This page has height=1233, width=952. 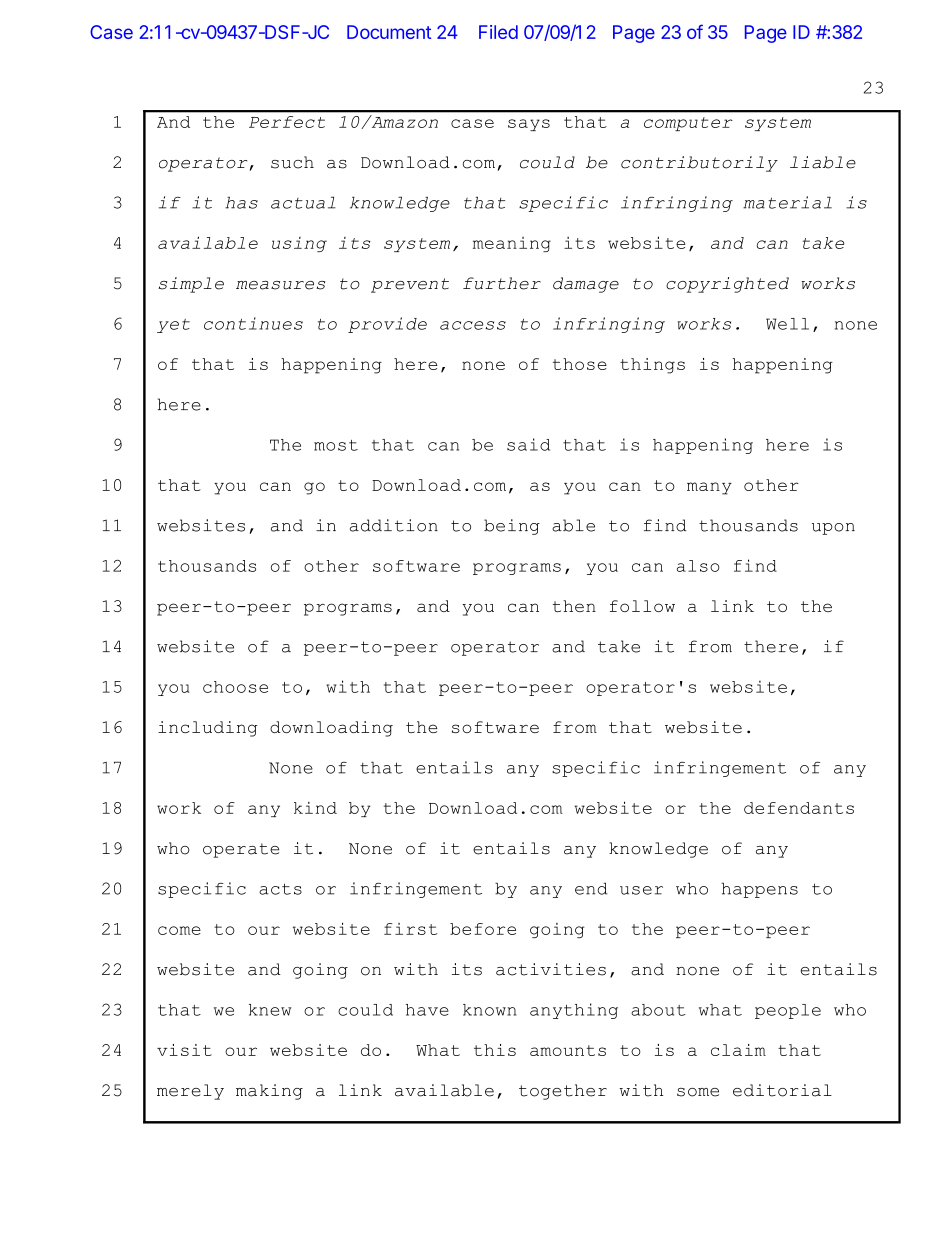 I want to click on Perfect, so click(x=287, y=122).
